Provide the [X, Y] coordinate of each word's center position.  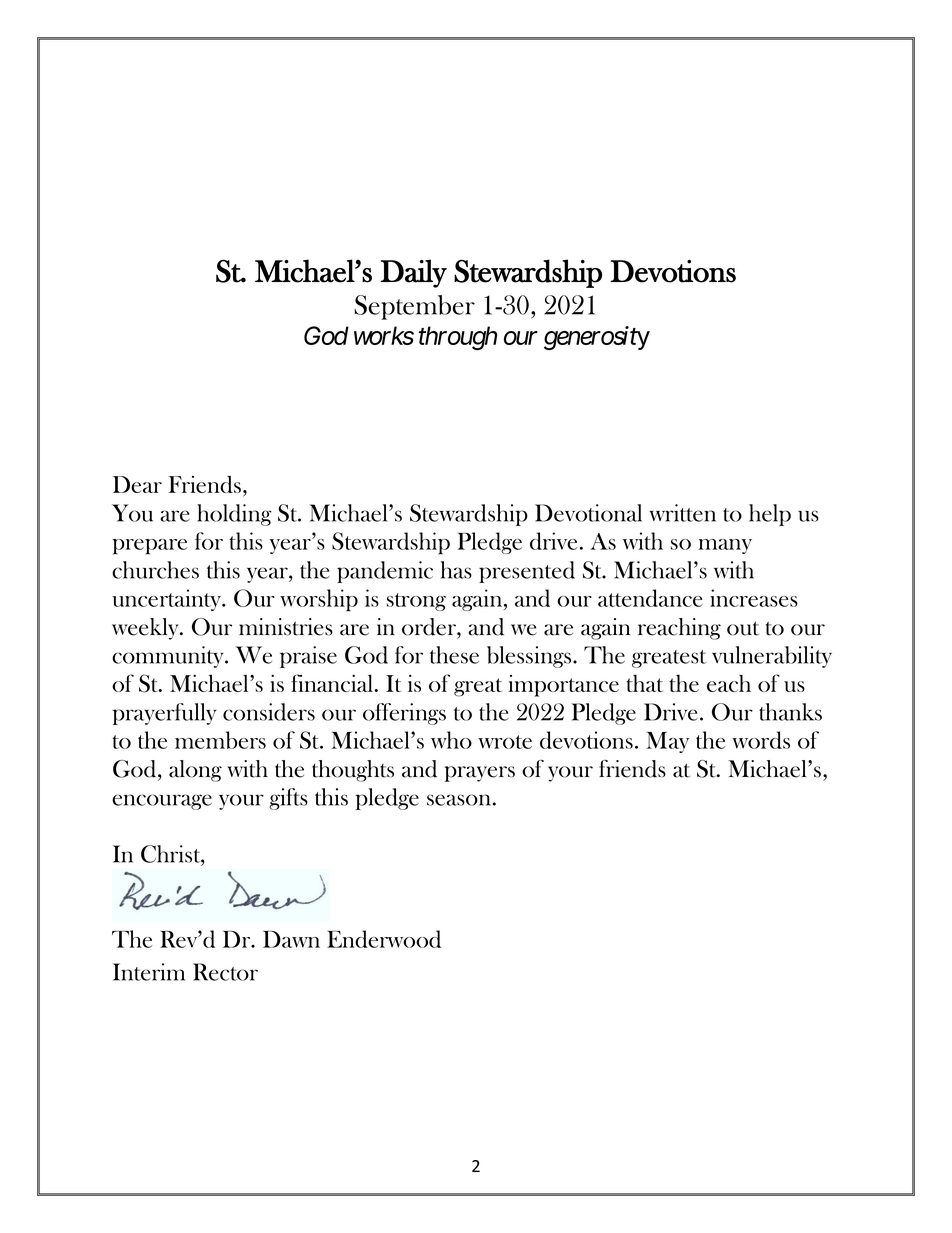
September [414, 307]
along [195, 771]
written [682, 513]
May [668, 742]
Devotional [588, 513]
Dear [137, 484]
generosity [597, 338]
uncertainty [168, 600]
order [430, 627]
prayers [480, 774]
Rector [225, 972]
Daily [414, 273]
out [743, 628]
